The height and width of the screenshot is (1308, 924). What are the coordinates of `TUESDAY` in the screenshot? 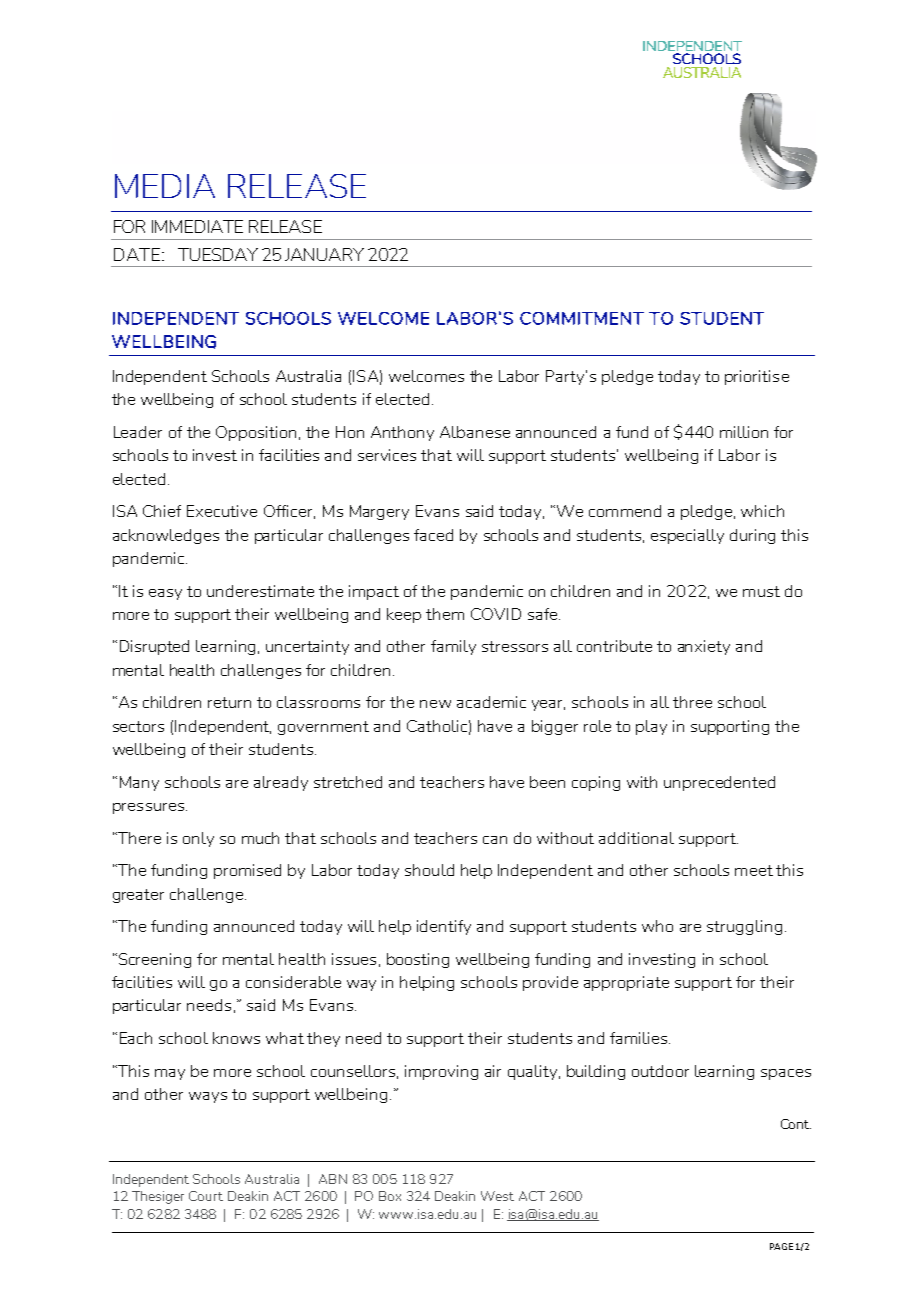 It's located at (218, 254).
